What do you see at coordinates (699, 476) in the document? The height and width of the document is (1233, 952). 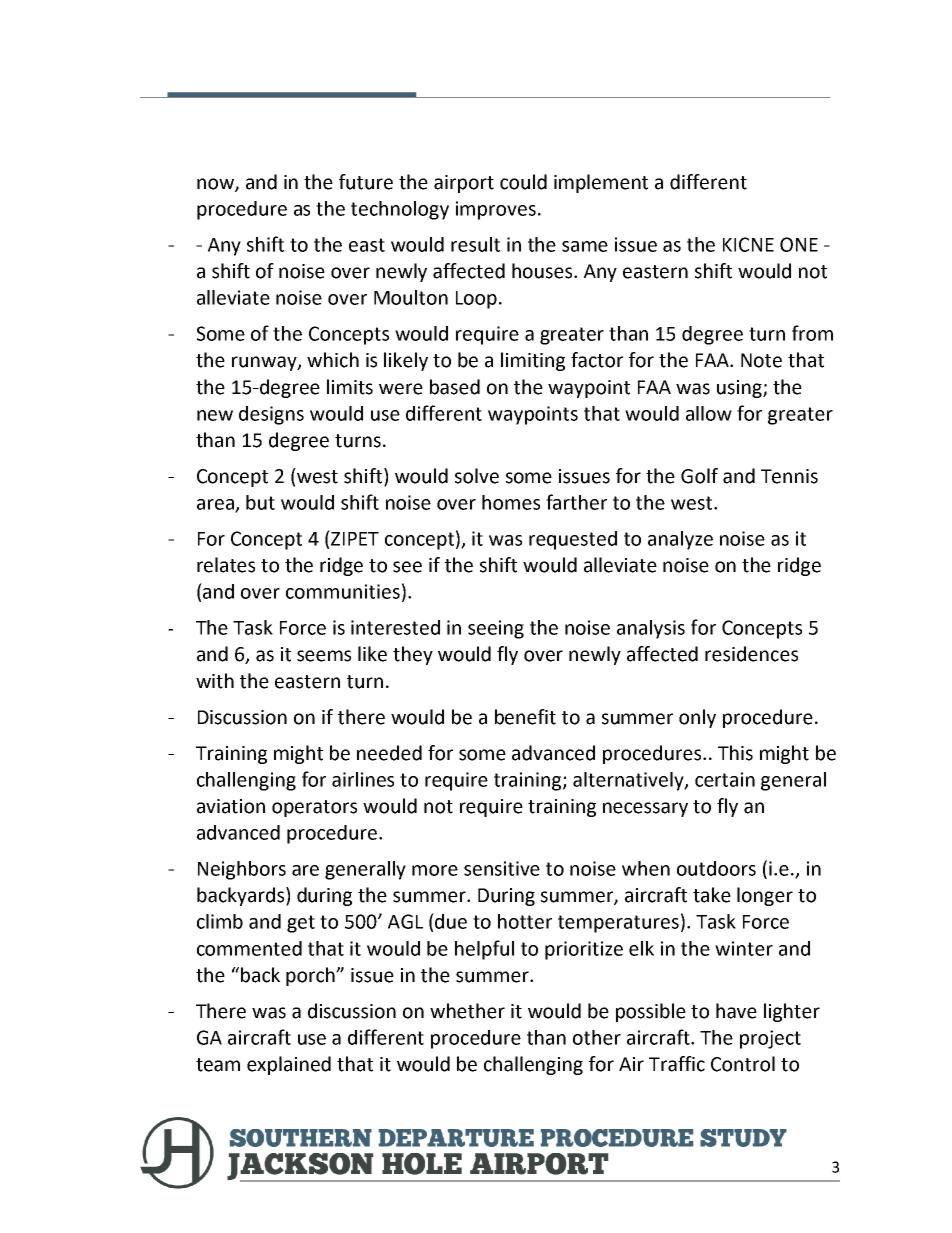 I see `Golf` at bounding box center [699, 476].
